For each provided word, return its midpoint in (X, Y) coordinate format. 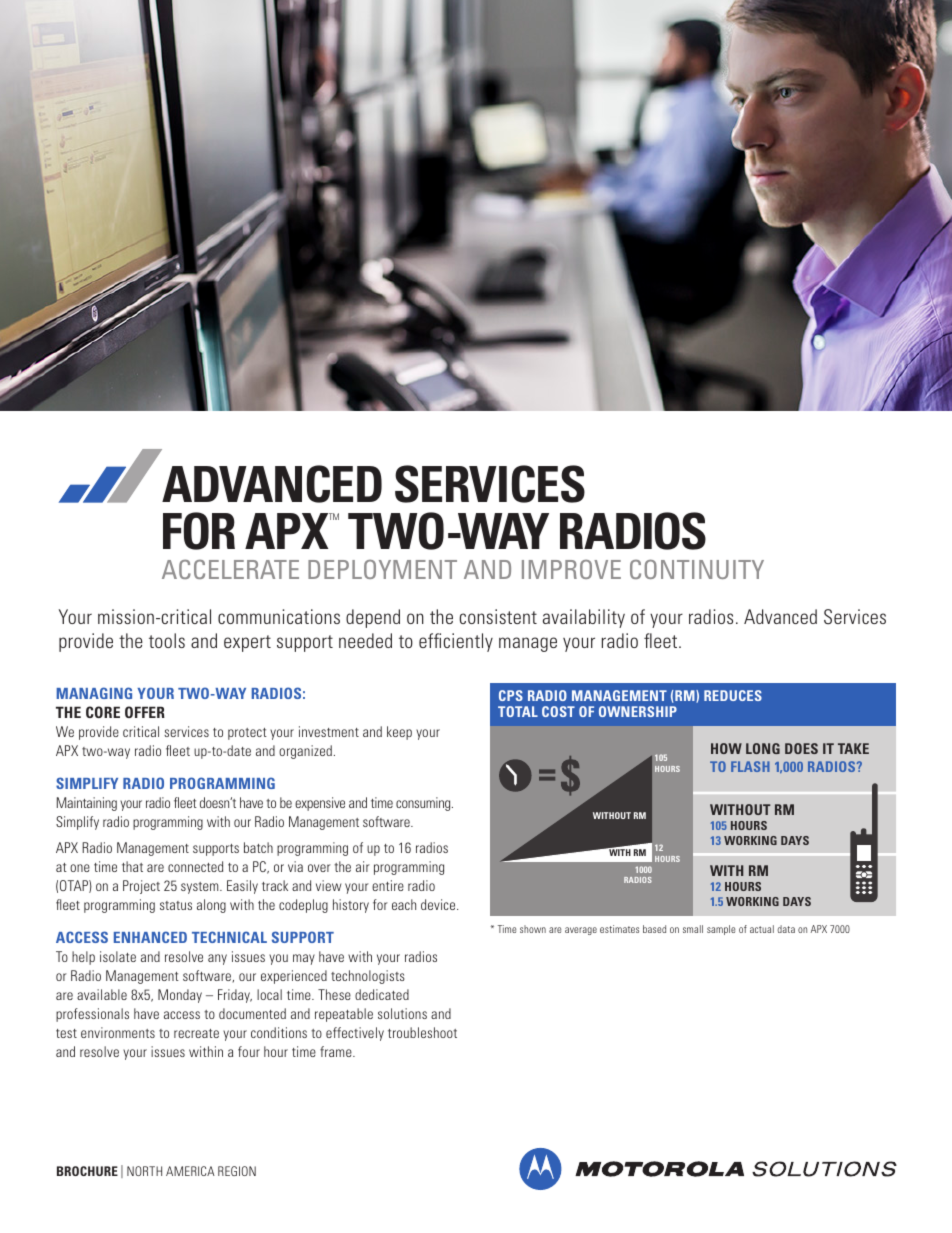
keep (399, 733)
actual (762, 929)
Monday (180, 996)
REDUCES (733, 695)
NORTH (144, 1171)
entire (388, 885)
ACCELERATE (230, 569)
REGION (237, 1171)
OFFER (145, 712)
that (132, 866)
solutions (402, 1013)
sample (721, 930)
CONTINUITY (697, 569)
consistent (498, 616)
